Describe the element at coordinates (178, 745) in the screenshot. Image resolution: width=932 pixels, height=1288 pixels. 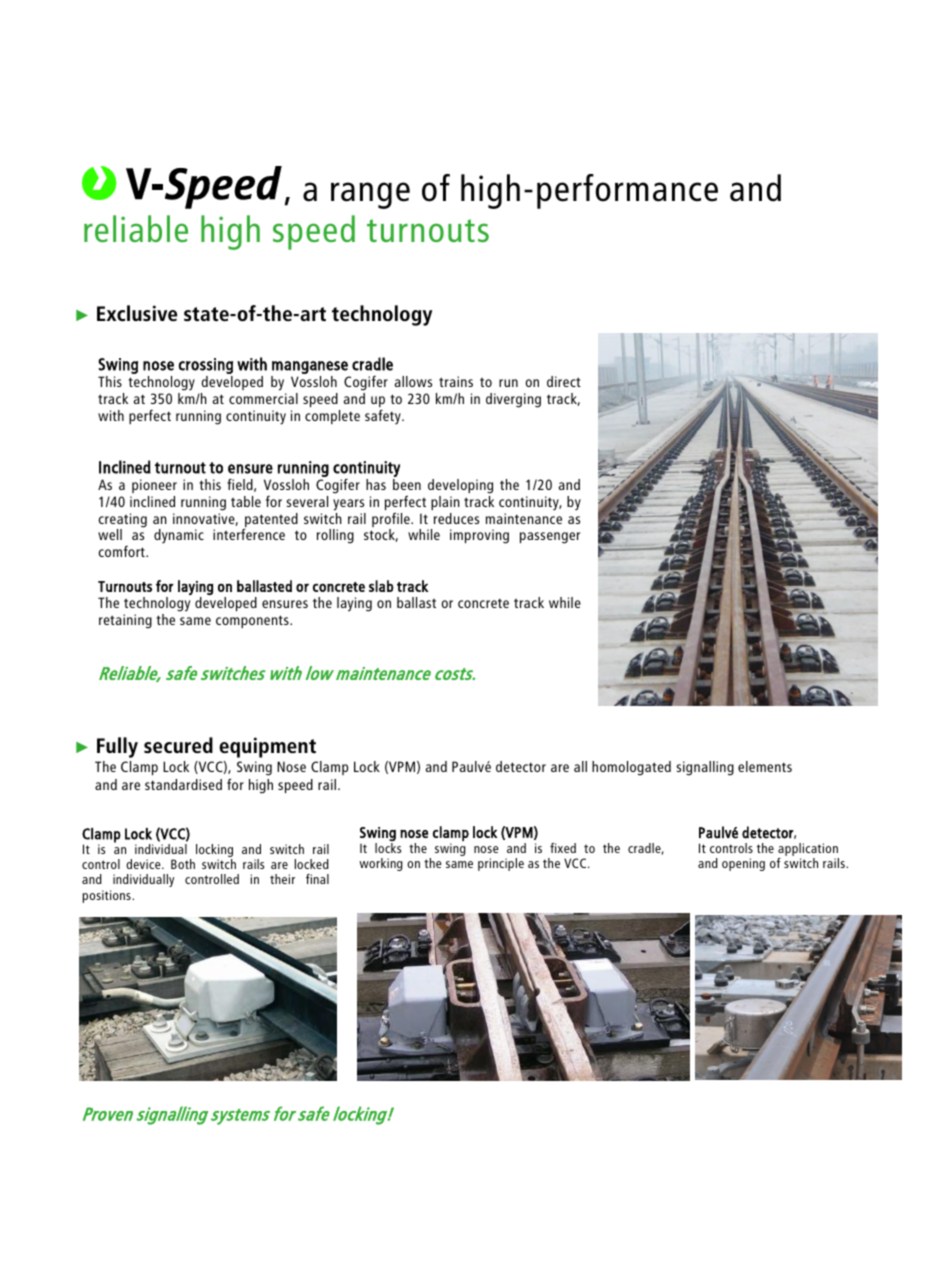
I see `secured` at that location.
